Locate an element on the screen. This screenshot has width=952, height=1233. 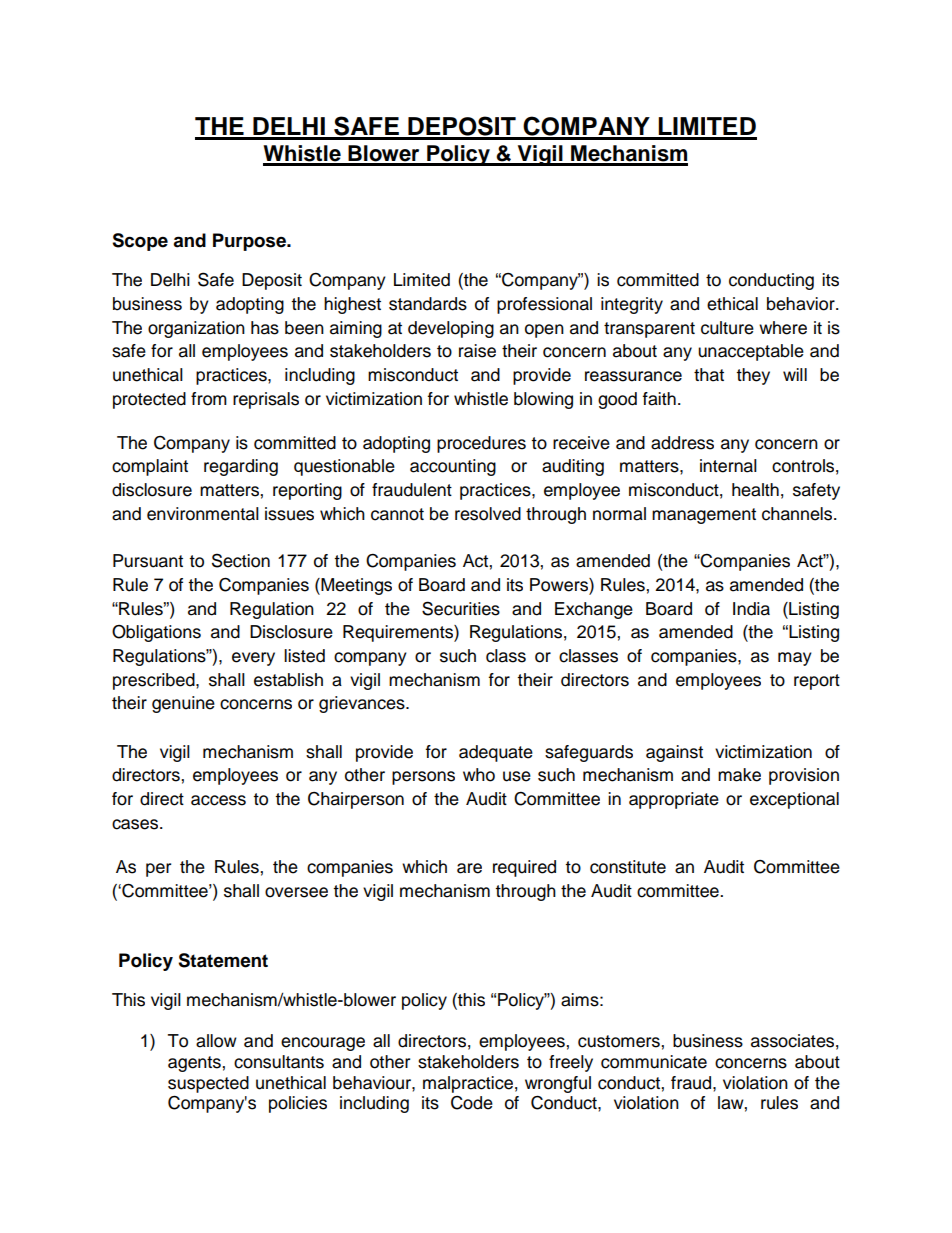
access is located at coordinates (218, 800).
